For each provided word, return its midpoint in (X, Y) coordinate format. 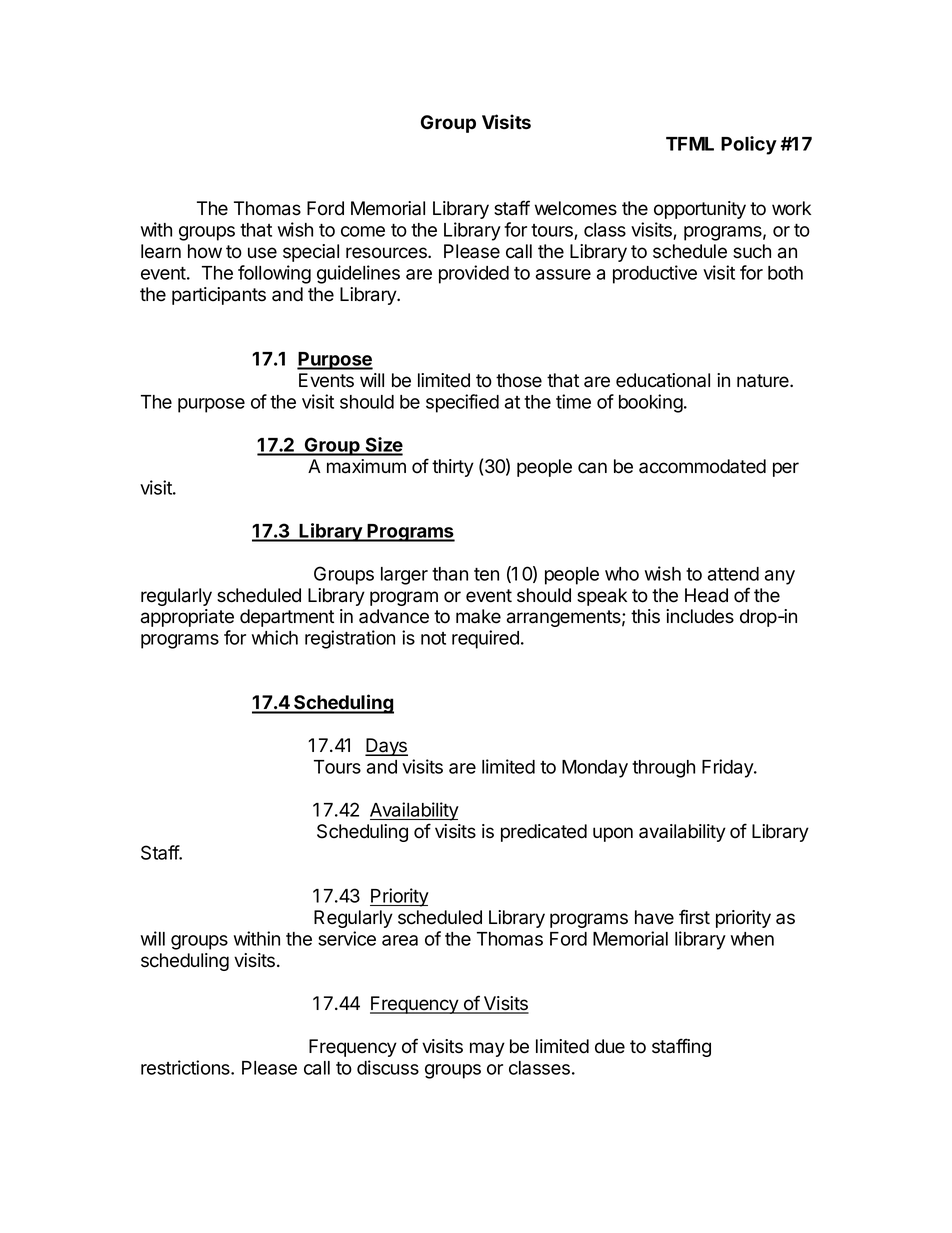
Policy (749, 145)
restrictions (186, 1067)
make (478, 616)
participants (219, 296)
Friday (728, 768)
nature (764, 381)
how (205, 251)
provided (474, 274)
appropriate (187, 618)
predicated (544, 833)
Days (386, 747)
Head (706, 595)
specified (462, 403)
